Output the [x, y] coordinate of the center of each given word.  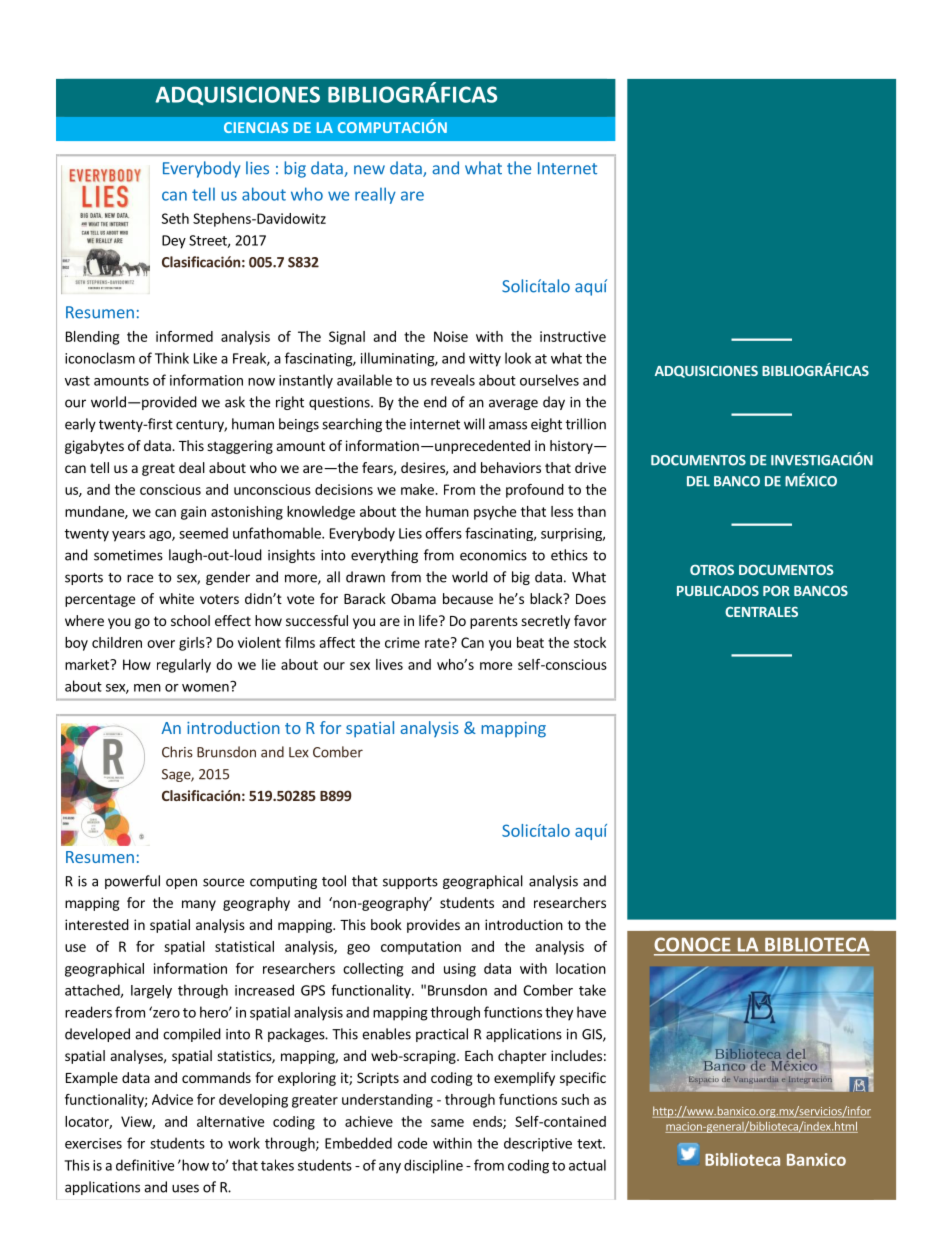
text [590, 1144]
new [369, 170]
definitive [145, 1165]
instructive [573, 336]
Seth [175, 218]
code [412, 1143]
